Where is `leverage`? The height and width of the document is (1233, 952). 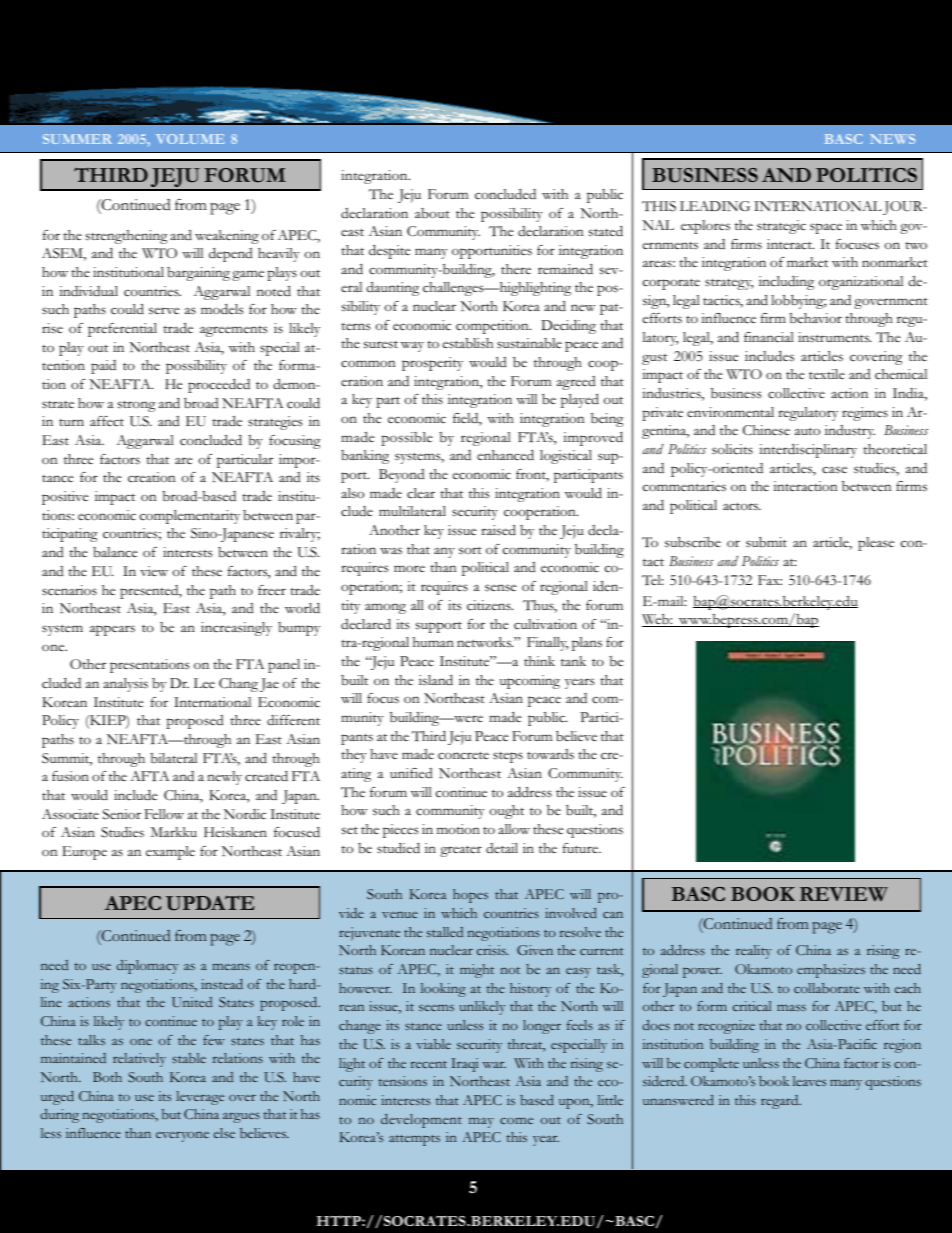 leverage is located at coordinates (200, 1098).
